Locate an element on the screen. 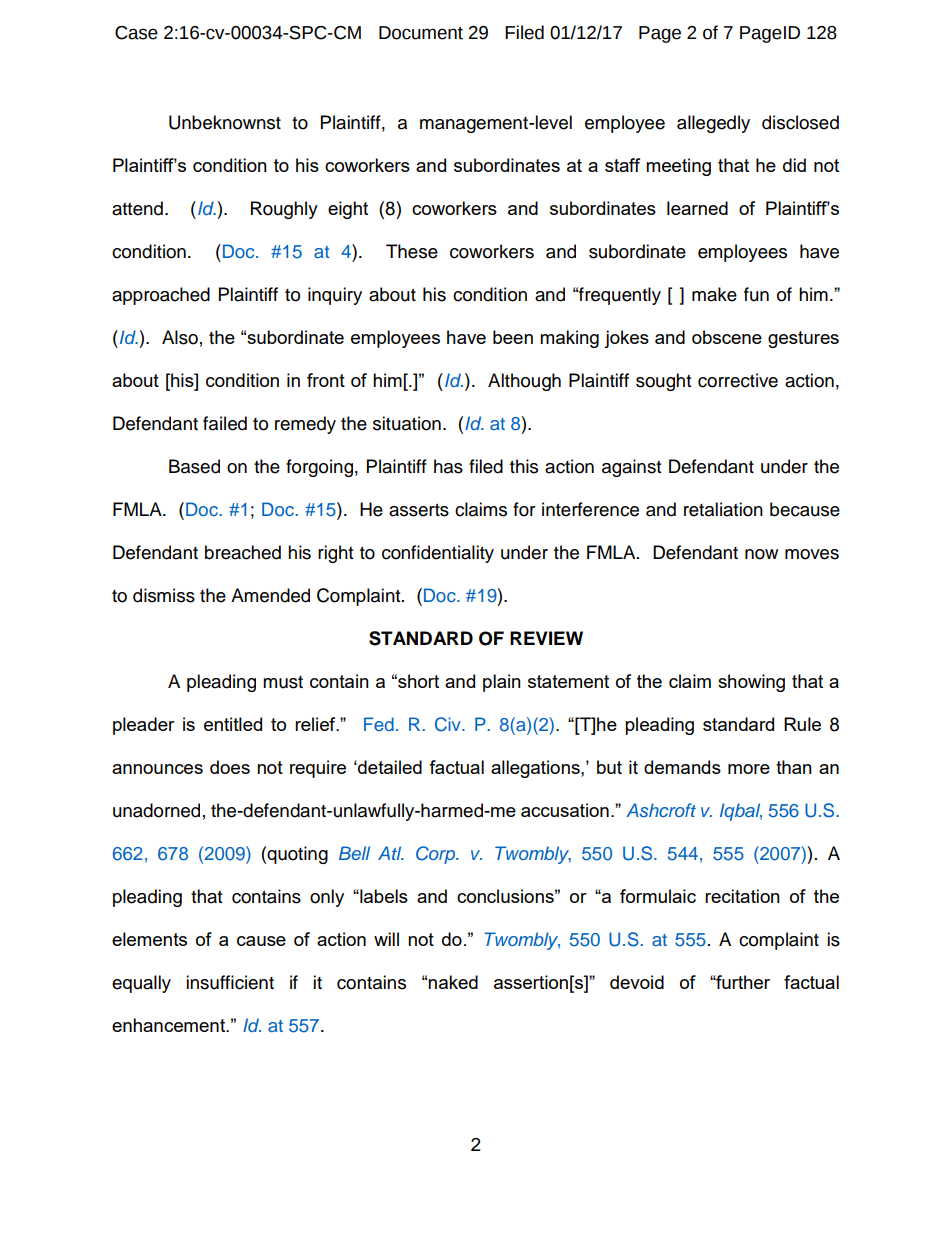 The width and height of the screenshot is (952, 1233). allegedly is located at coordinates (713, 124).
